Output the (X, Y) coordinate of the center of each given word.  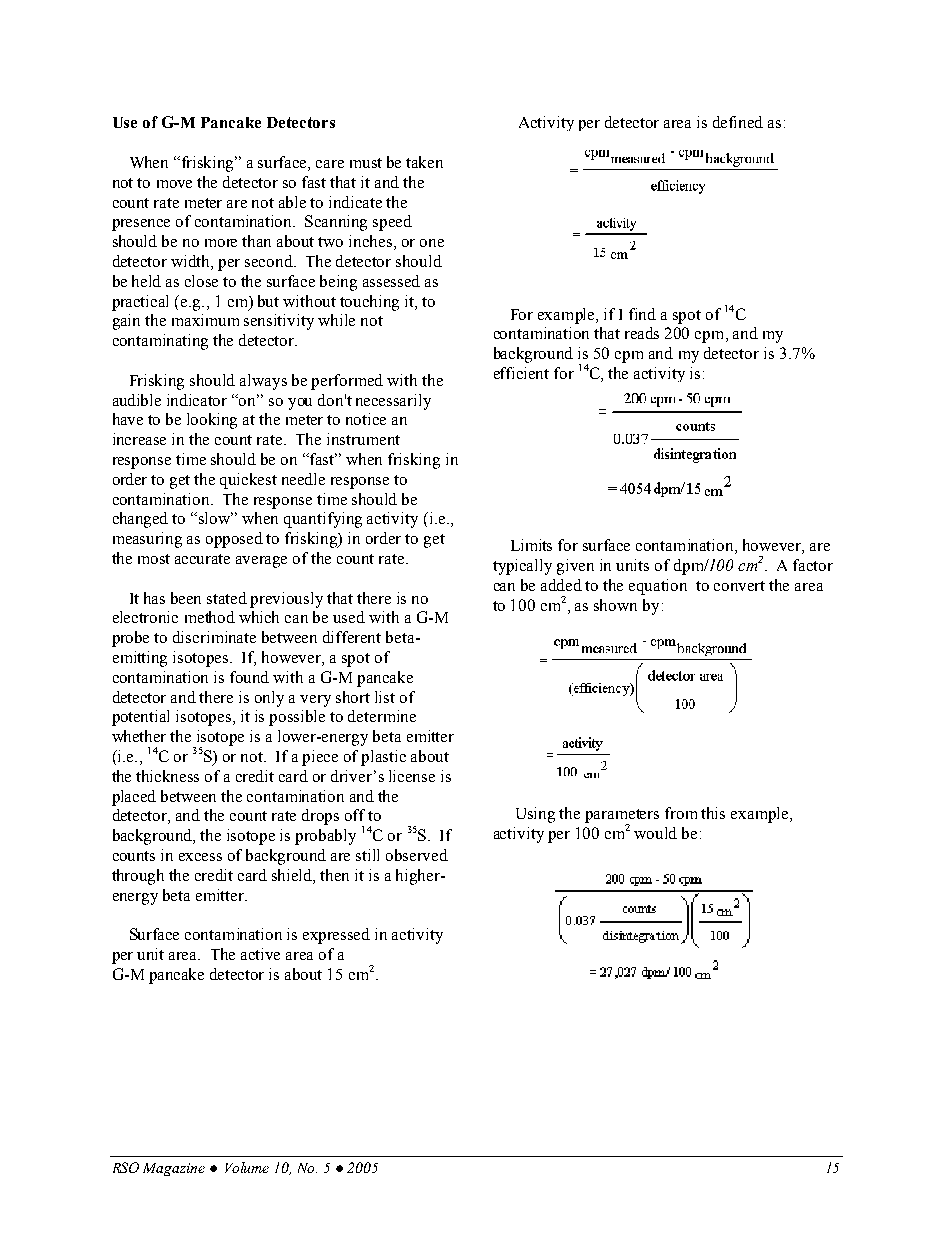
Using (535, 815)
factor (813, 565)
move (174, 184)
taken (424, 162)
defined (738, 122)
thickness (167, 776)
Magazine (174, 1169)
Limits (531, 545)
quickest (248, 481)
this (713, 813)
